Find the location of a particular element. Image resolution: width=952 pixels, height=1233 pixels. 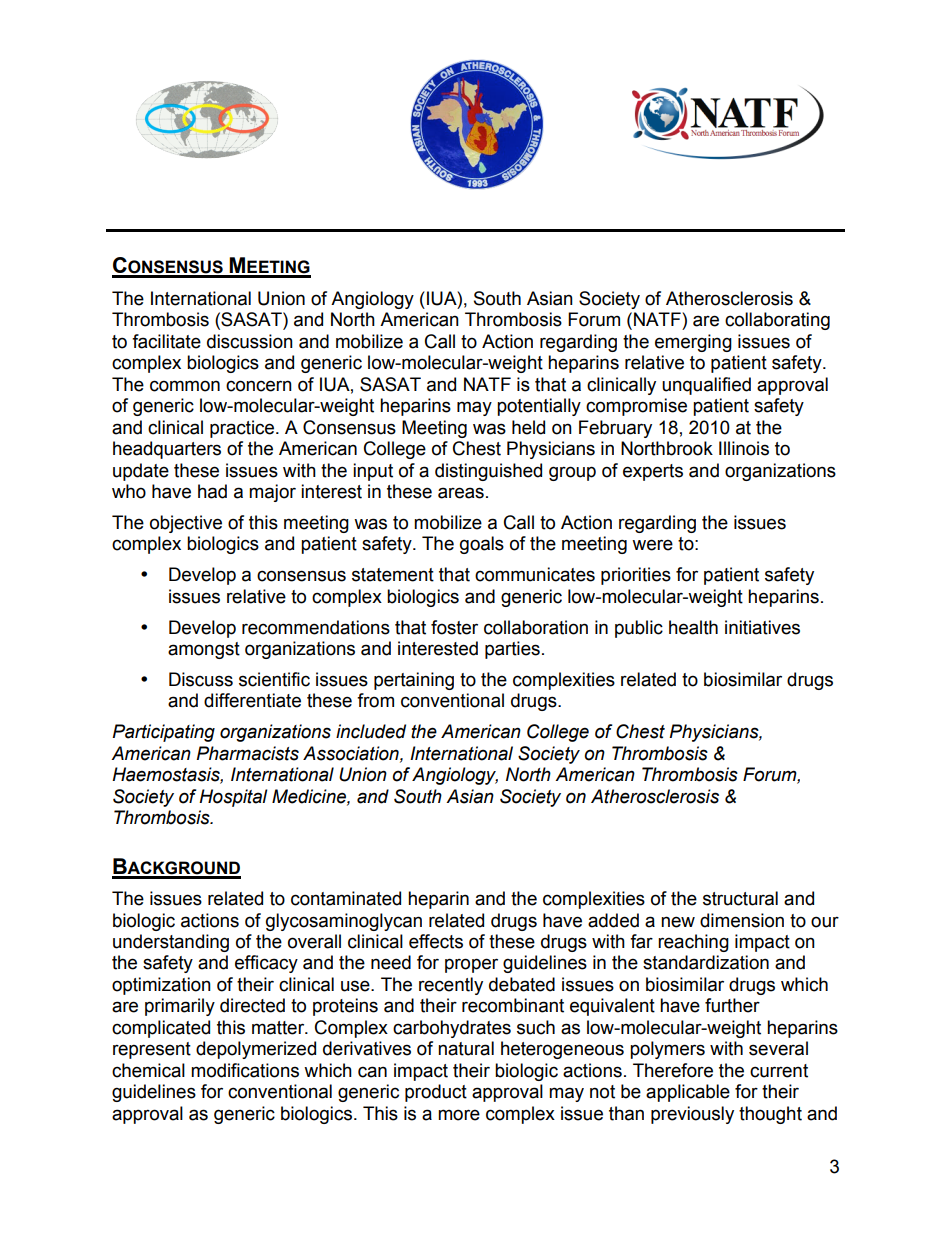

structural is located at coordinates (740, 898).
